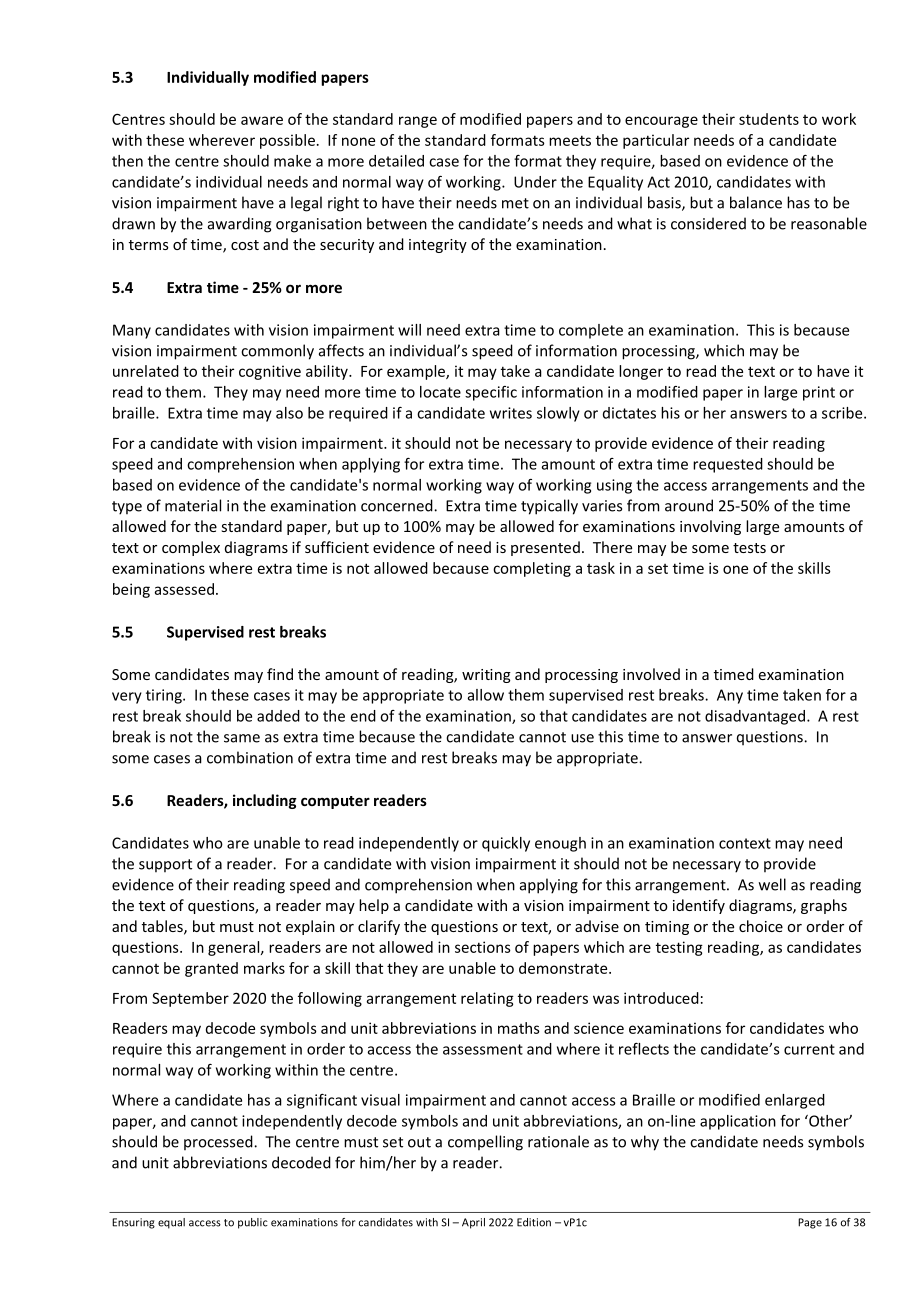 This image has width=924, height=1307. What do you see at coordinates (262, 120) in the image?
I see `aware` at bounding box center [262, 120].
